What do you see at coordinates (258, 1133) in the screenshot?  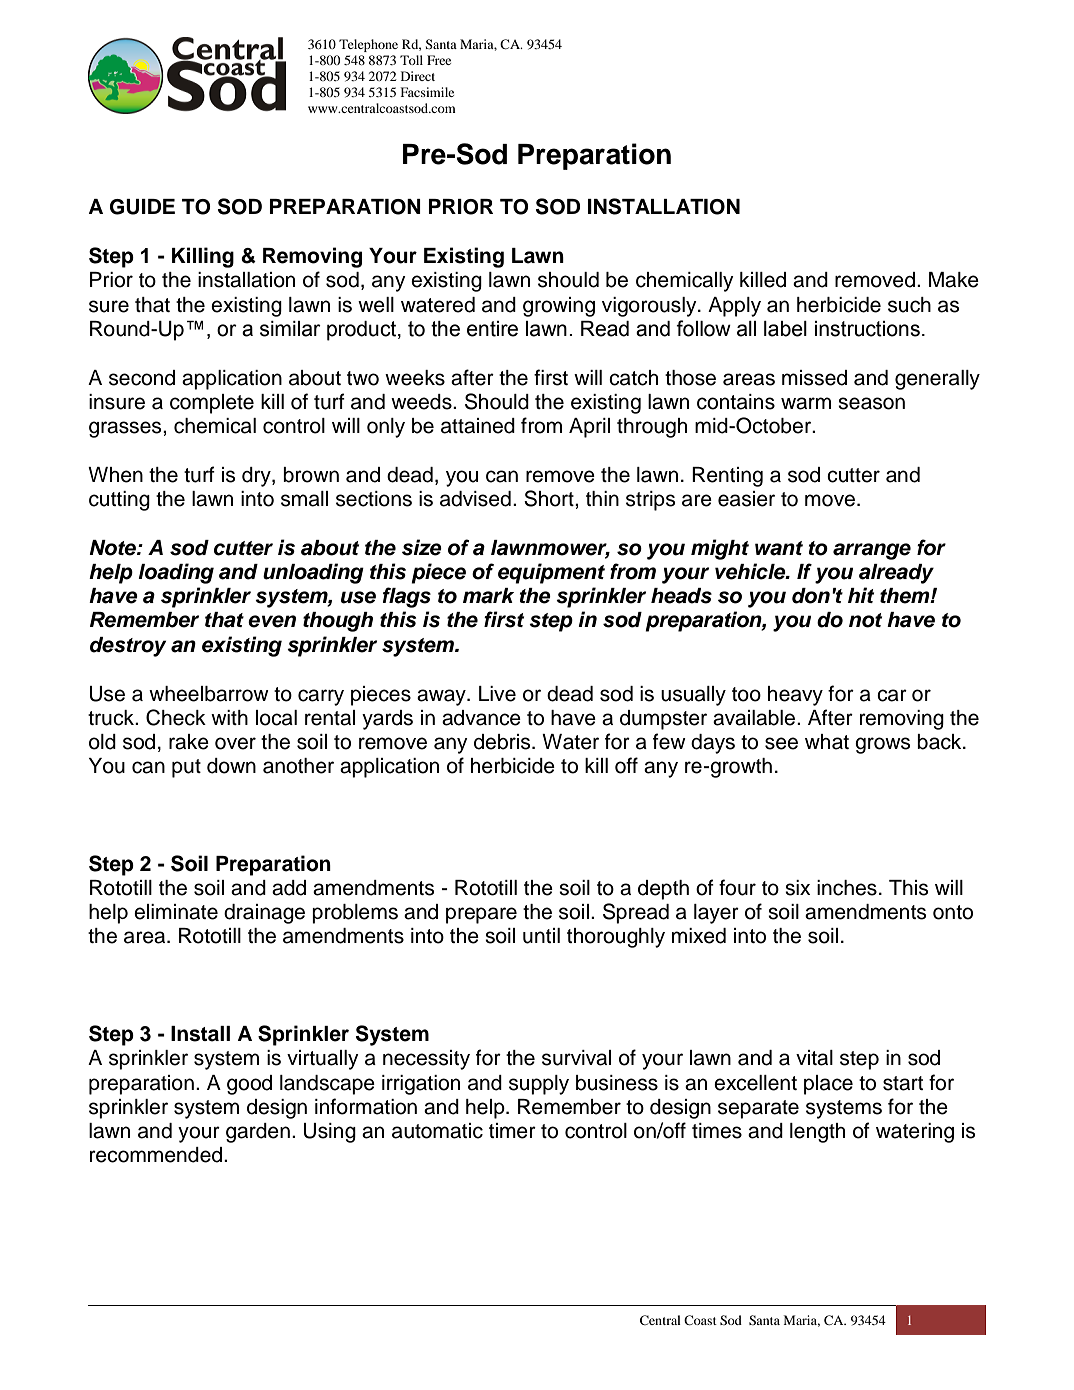 I see `garden` at bounding box center [258, 1133].
